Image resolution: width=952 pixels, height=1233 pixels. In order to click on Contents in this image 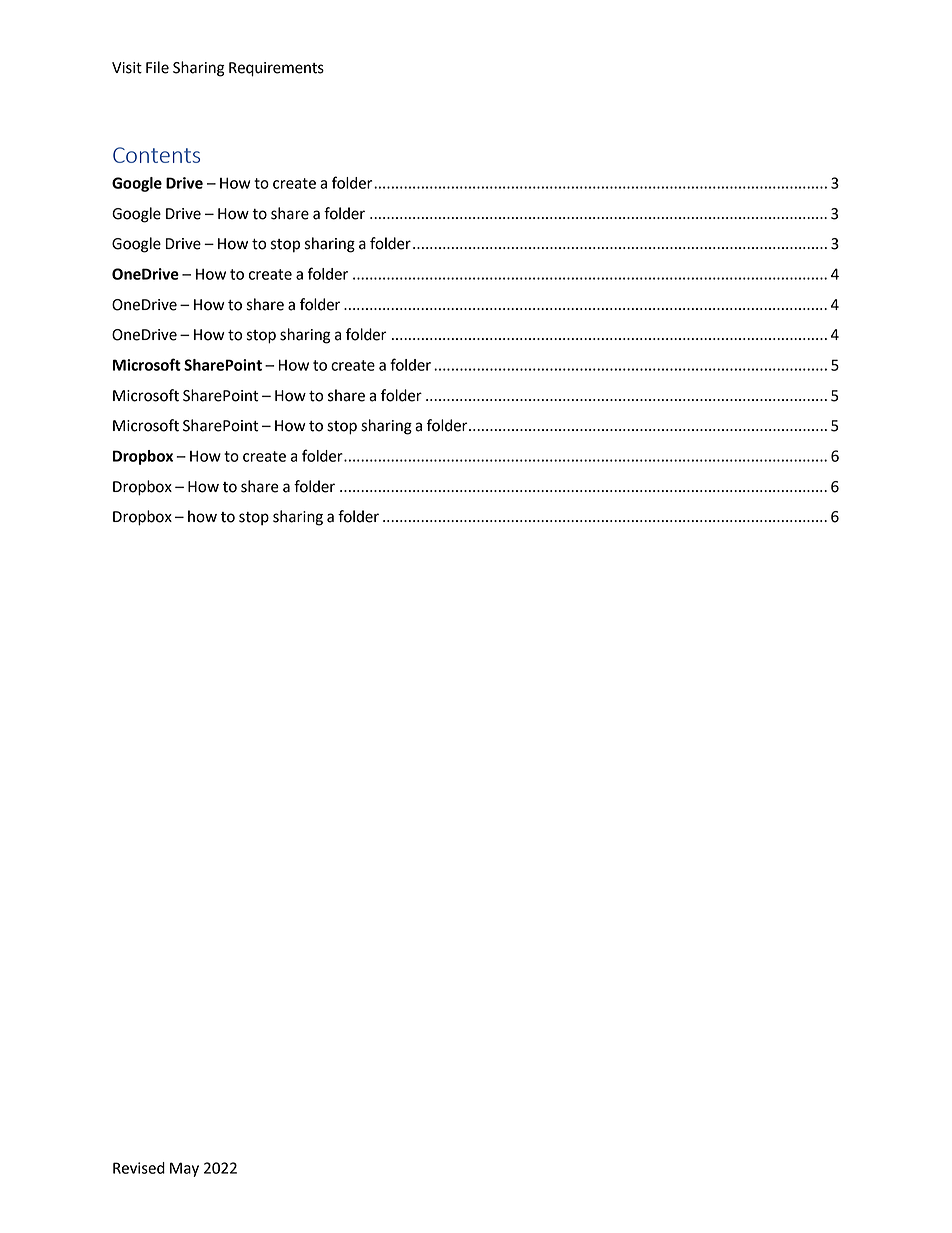, I will do `click(156, 155)`.
